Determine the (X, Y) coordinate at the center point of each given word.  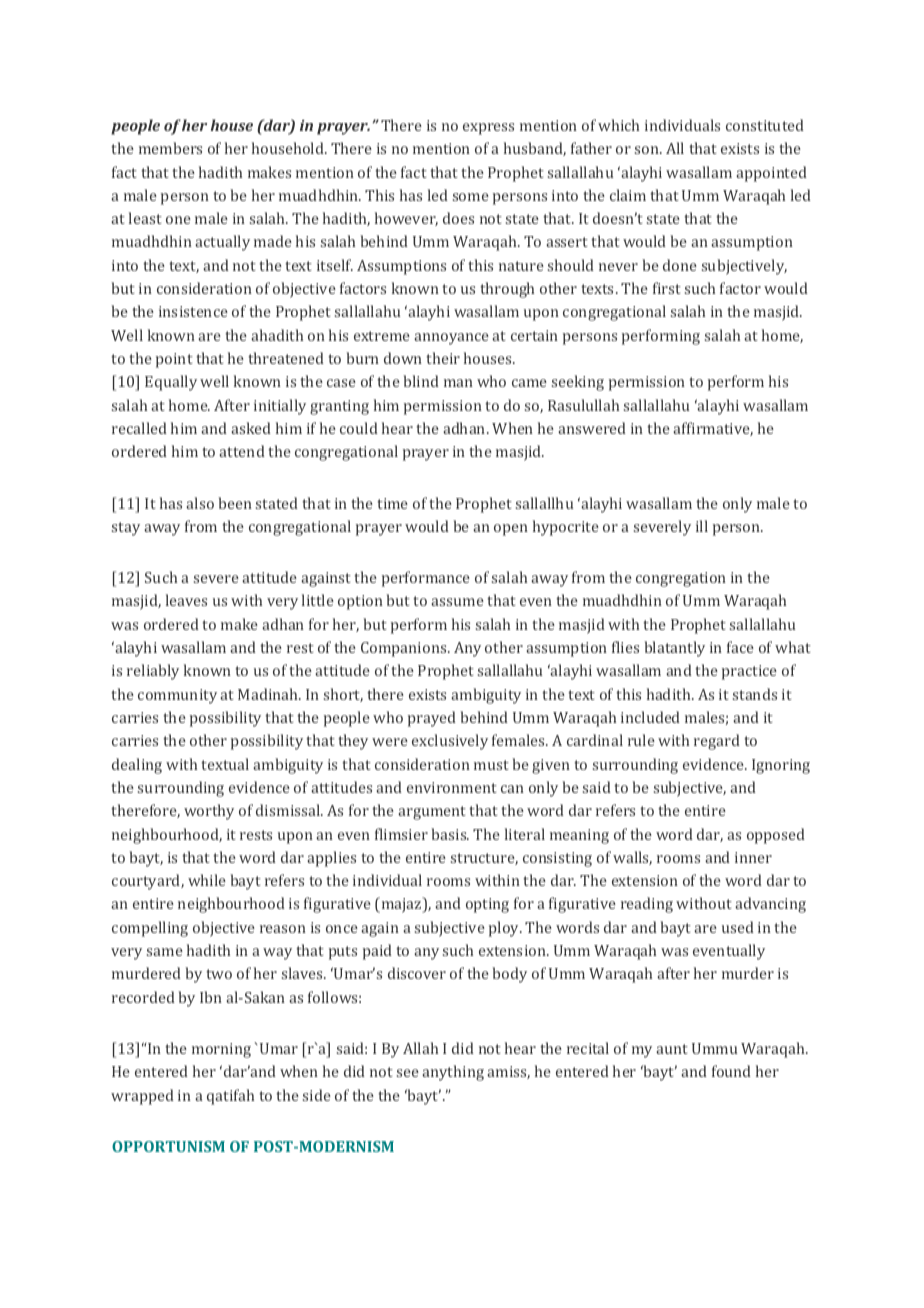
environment (452, 787)
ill (702, 526)
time (392, 503)
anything (453, 1073)
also (200, 503)
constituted (765, 125)
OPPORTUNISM (168, 1146)
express (488, 129)
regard (717, 742)
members (170, 148)
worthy (209, 812)
